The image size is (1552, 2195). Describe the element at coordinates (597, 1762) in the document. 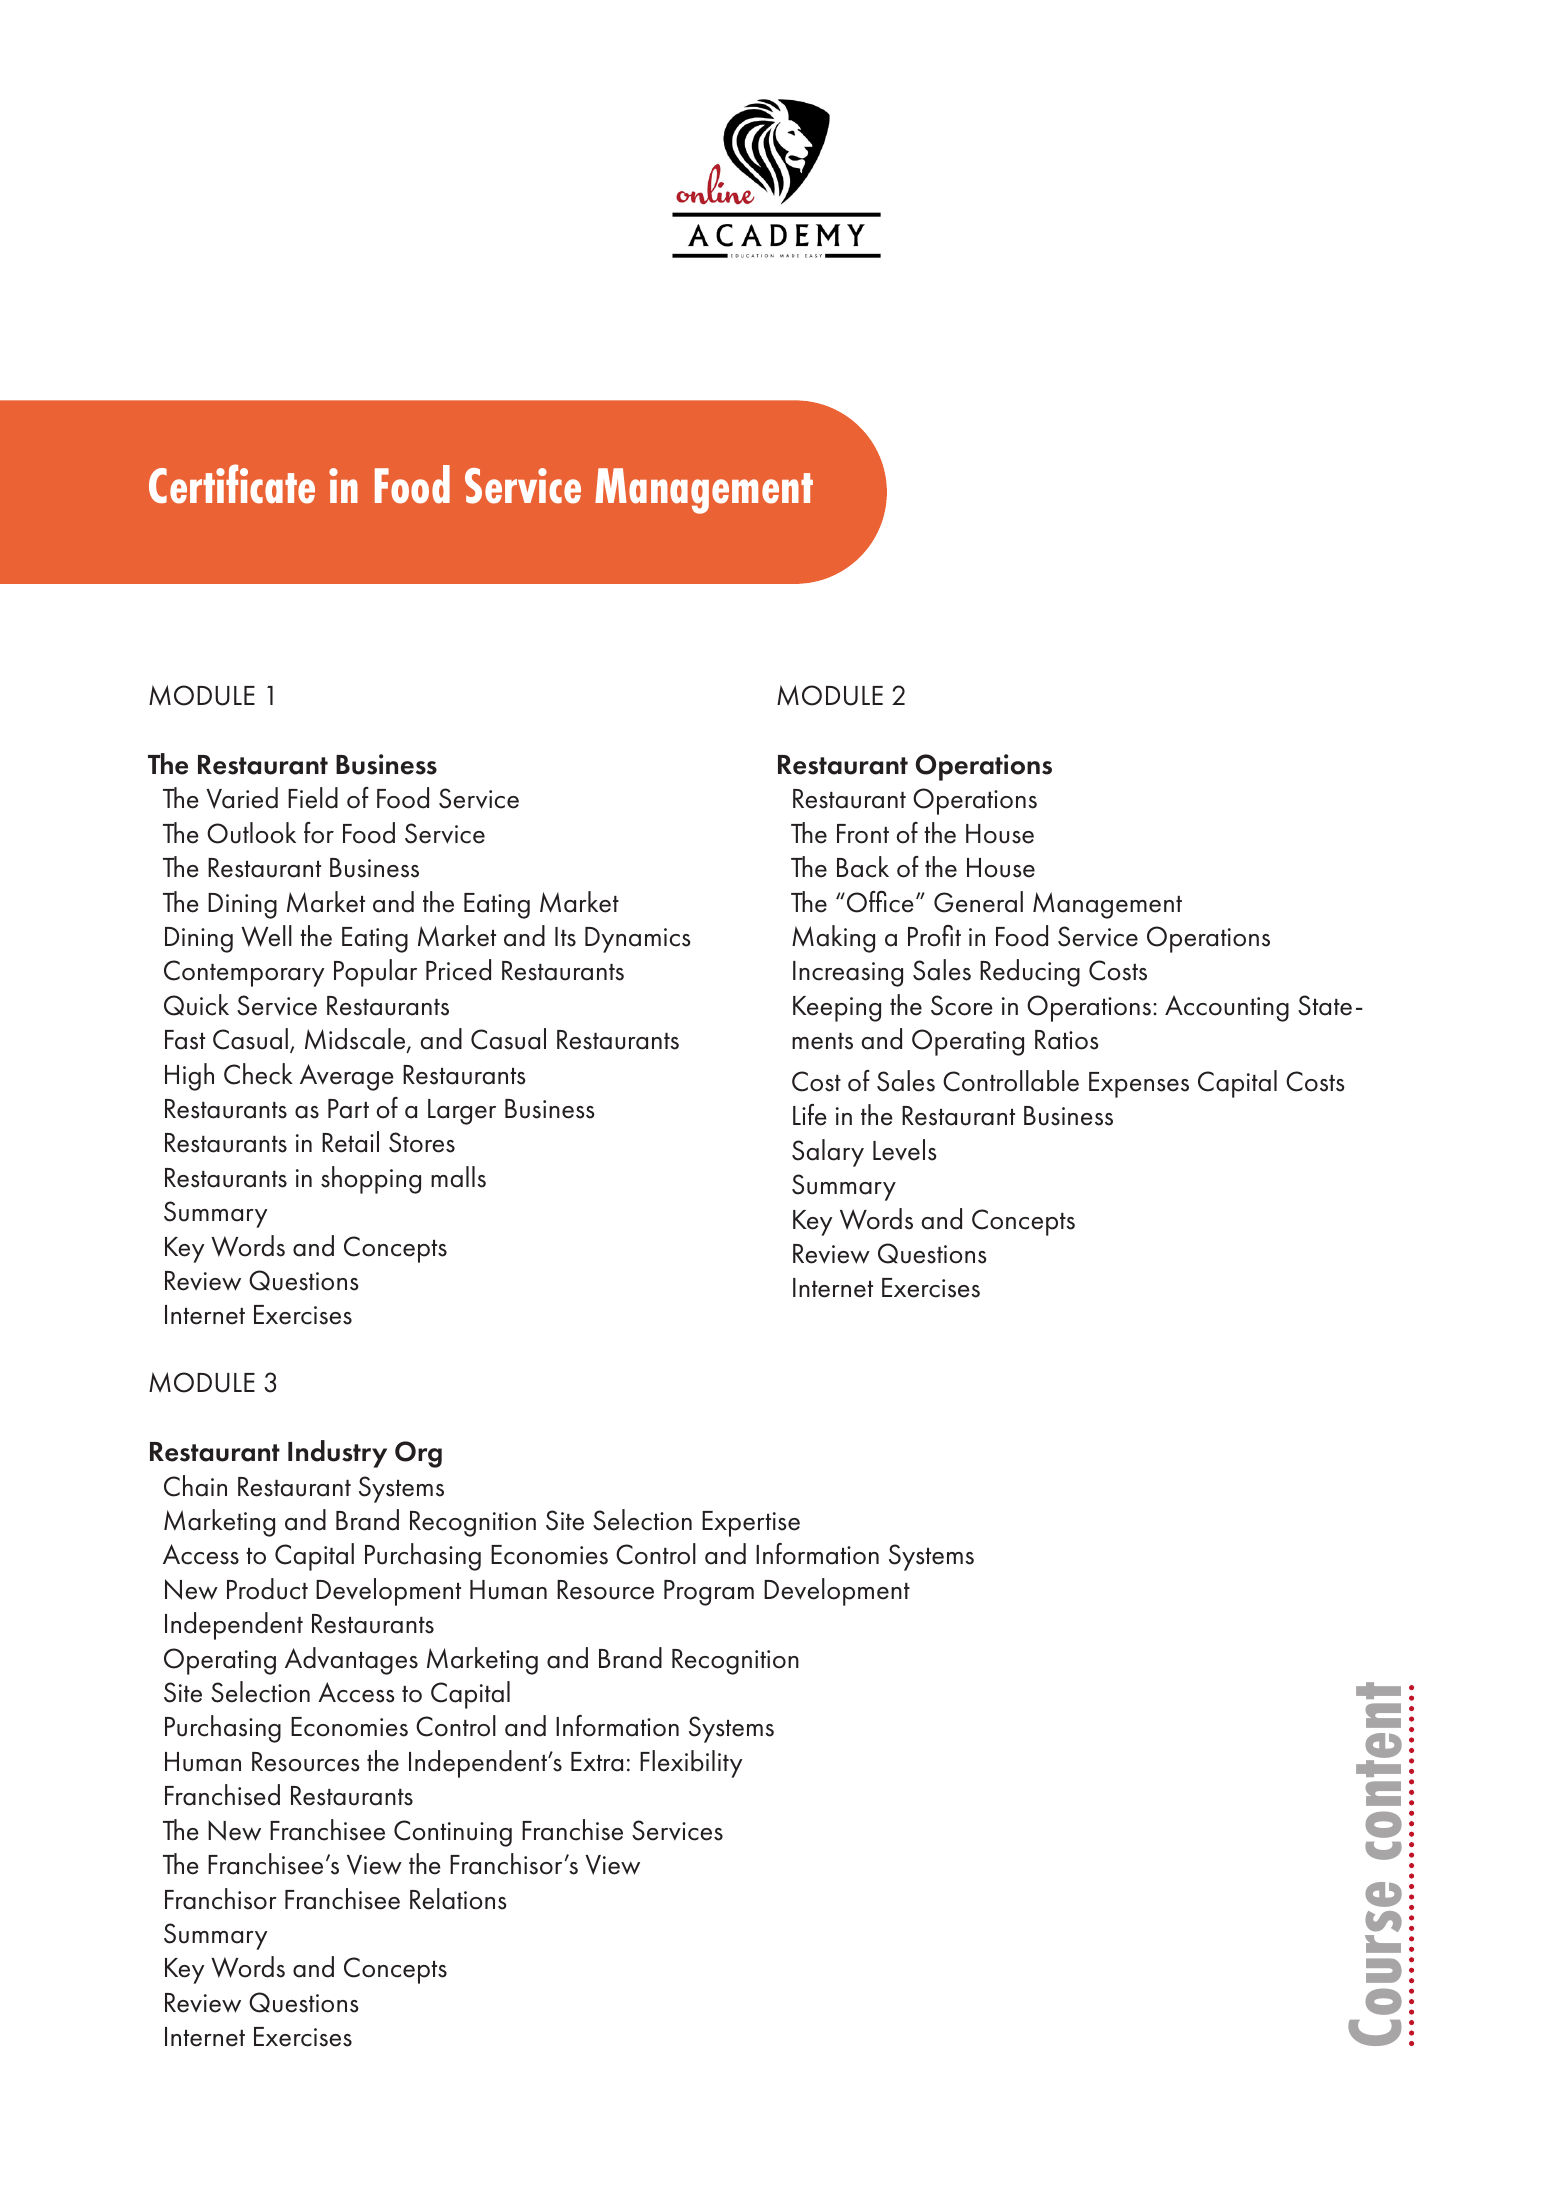

I see `Extra` at that location.
